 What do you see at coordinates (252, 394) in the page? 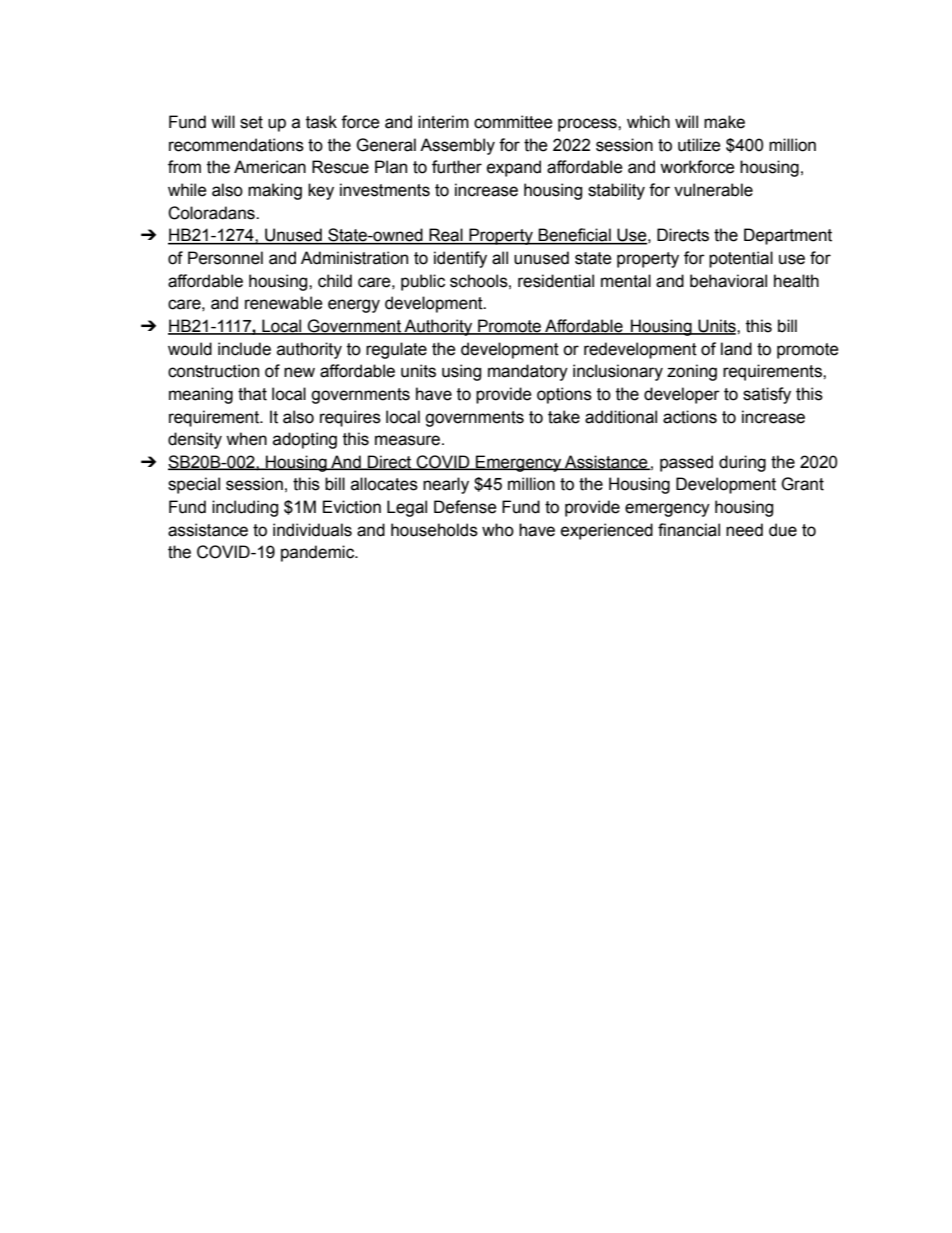
I see `that` at bounding box center [252, 394].
